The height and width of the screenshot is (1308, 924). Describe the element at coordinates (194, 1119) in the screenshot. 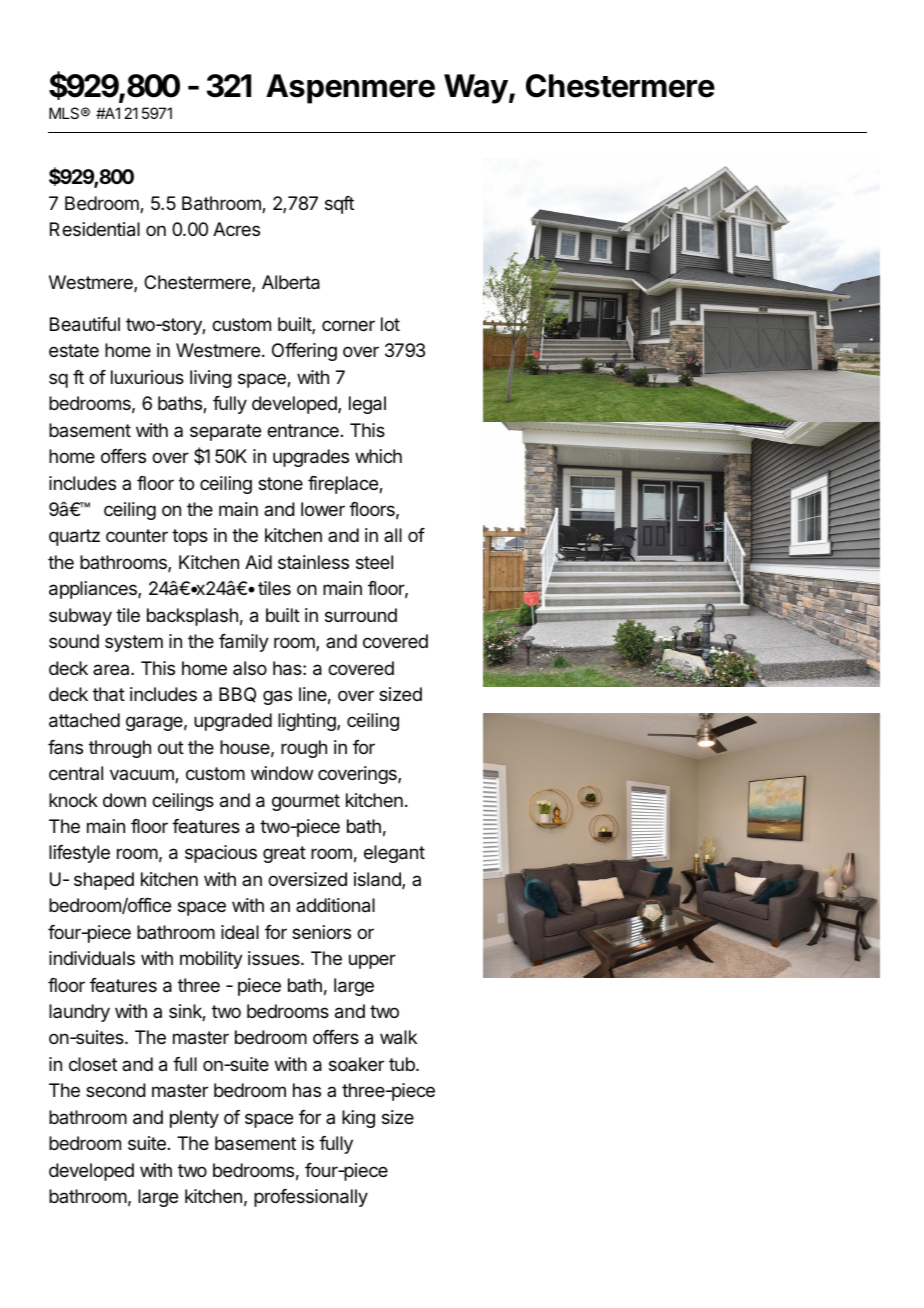

I see `plenty` at that location.
